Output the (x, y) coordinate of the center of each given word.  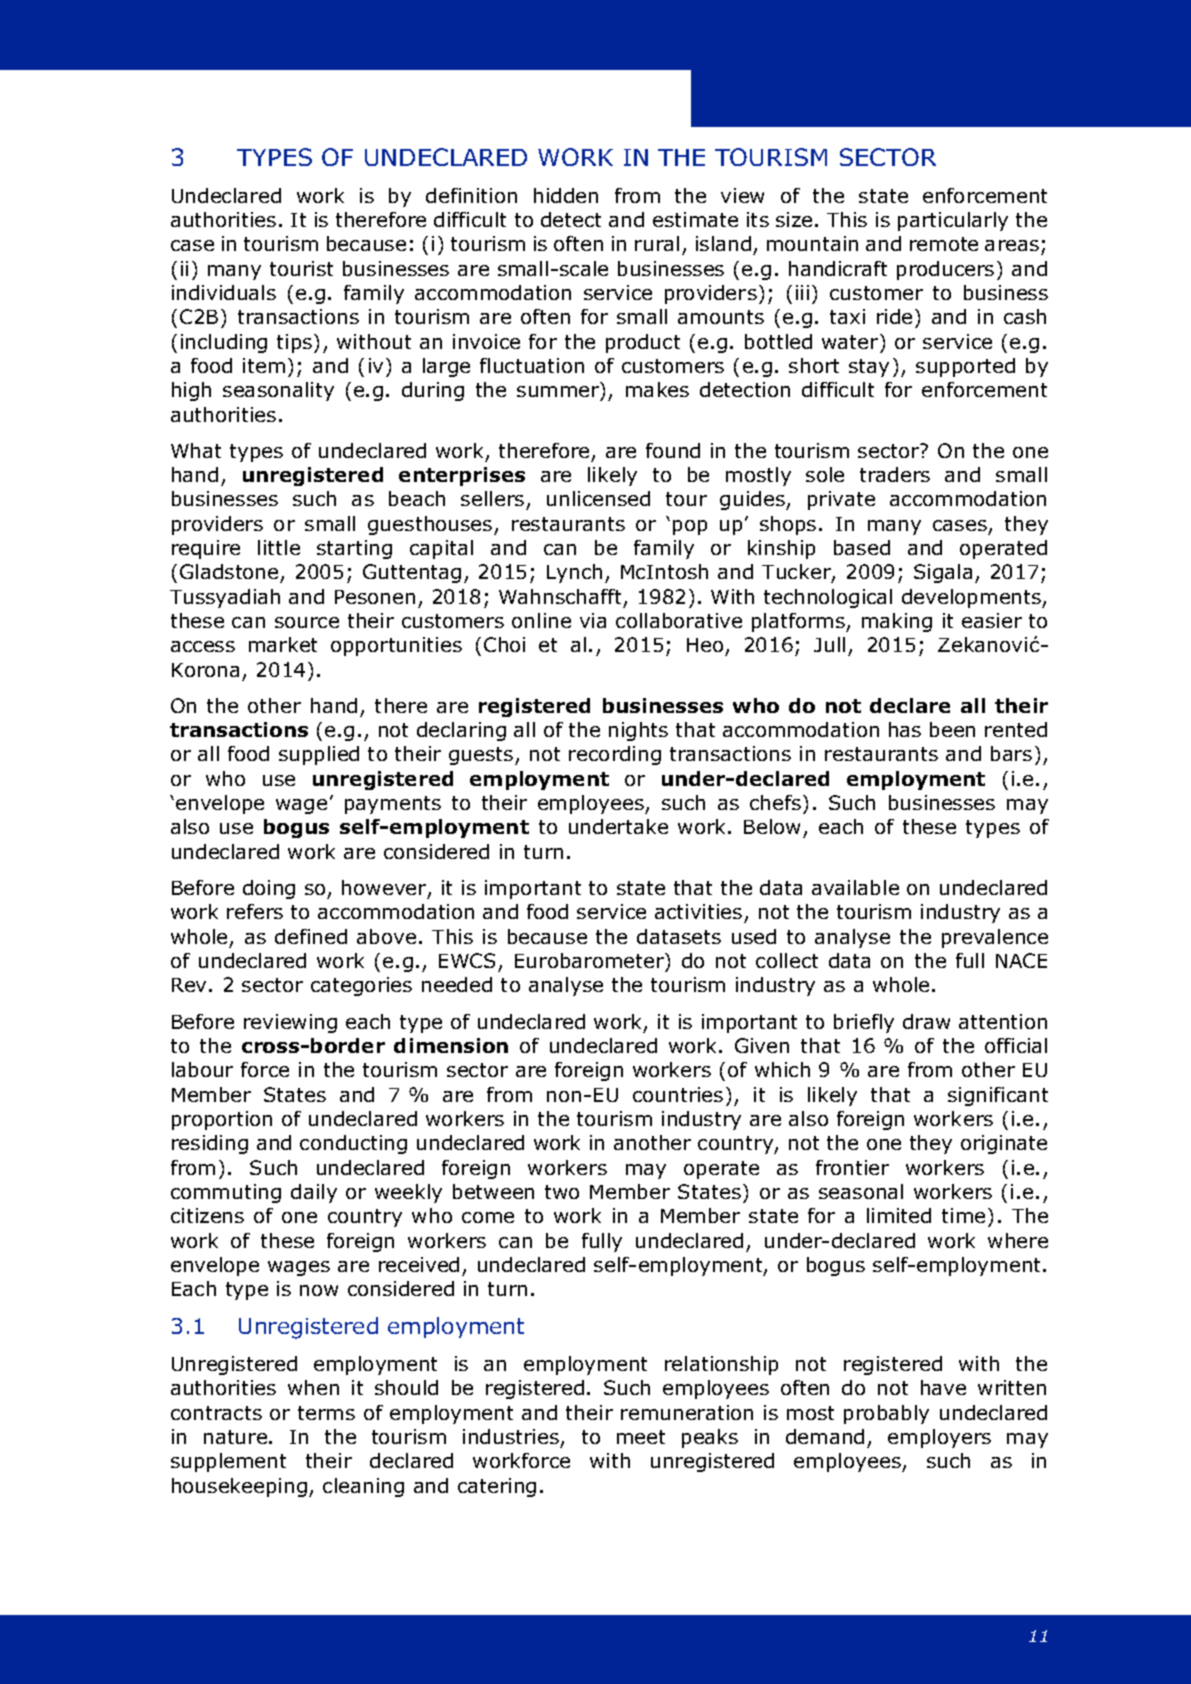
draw (926, 1021)
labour (202, 1069)
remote (944, 244)
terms (326, 1413)
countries (678, 1094)
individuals (224, 292)
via (593, 620)
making (897, 622)
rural (657, 243)
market (283, 644)
